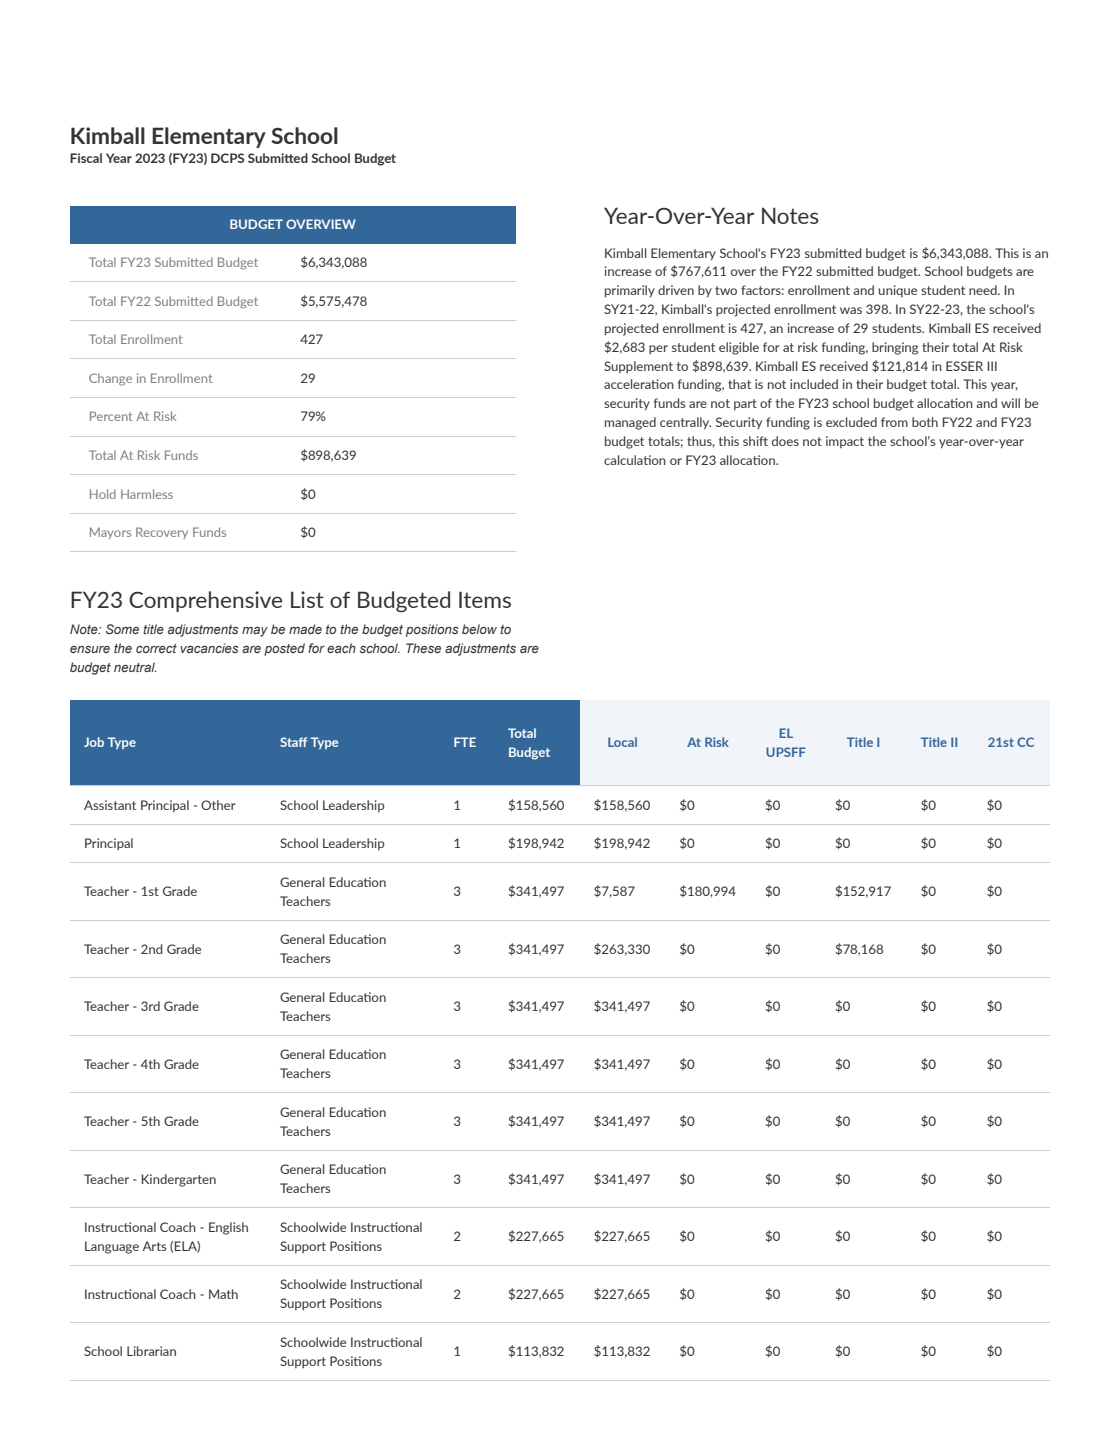 This screenshot has width=1118, height=1447. Describe the element at coordinates (622, 742) in the screenshot. I see `Local` at that location.
